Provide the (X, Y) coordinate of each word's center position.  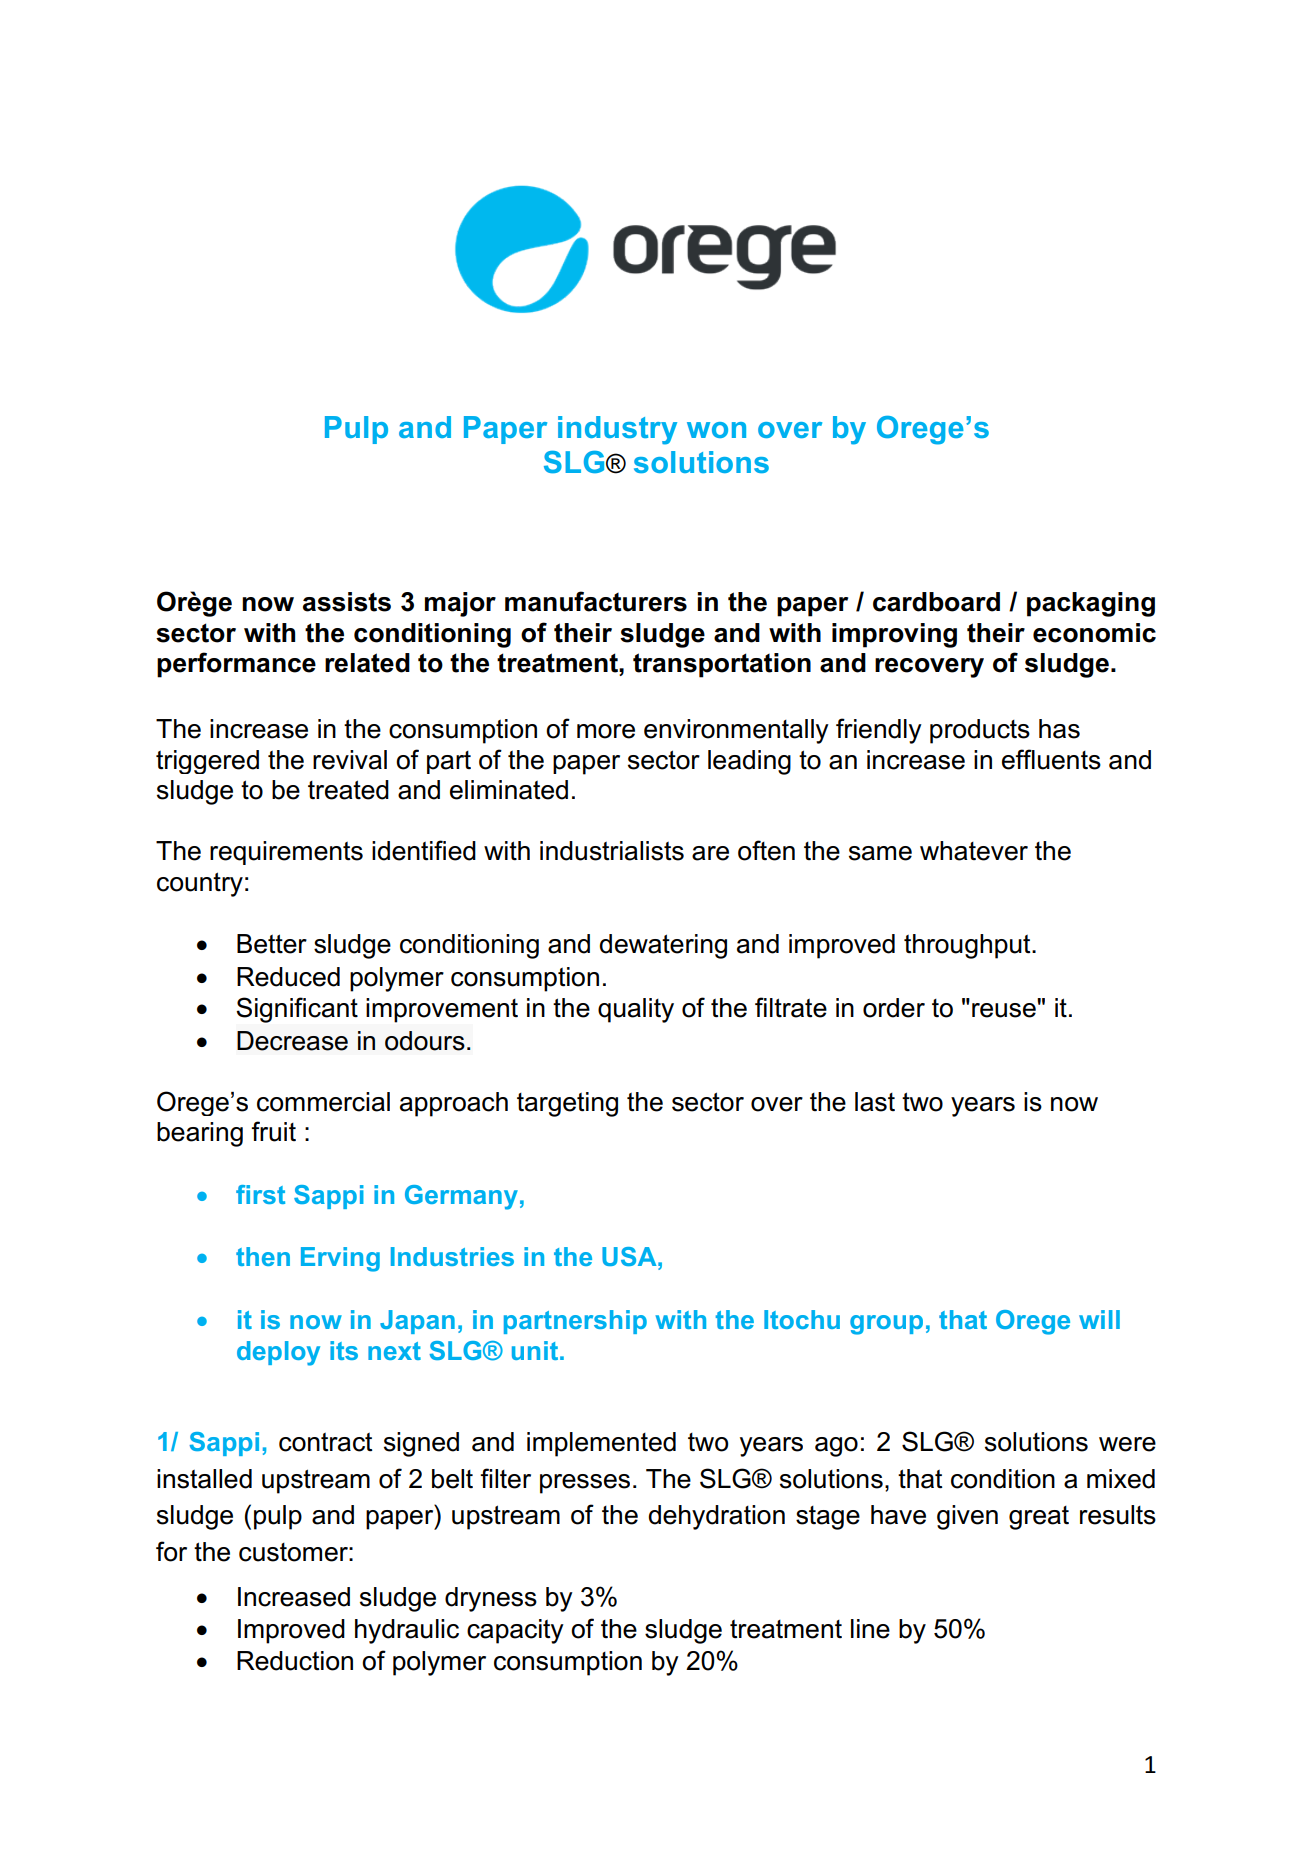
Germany (461, 1197)
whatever (974, 851)
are (710, 853)
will (1099, 1319)
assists (347, 602)
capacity (515, 1631)
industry (617, 430)
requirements (286, 853)
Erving (340, 1259)
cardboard (936, 602)
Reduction (295, 1661)
